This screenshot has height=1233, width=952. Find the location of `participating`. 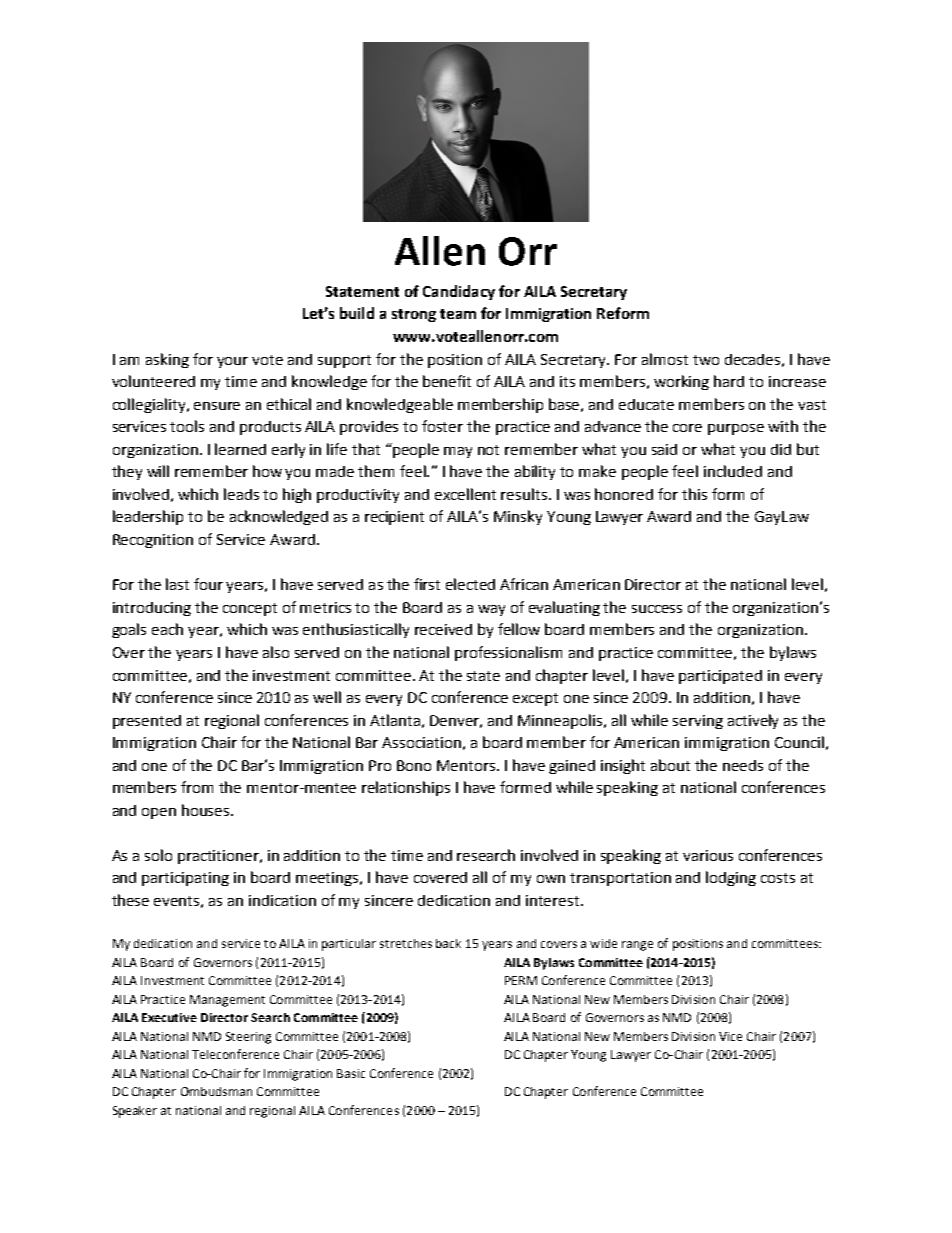

participating is located at coordinates (185, 879).
